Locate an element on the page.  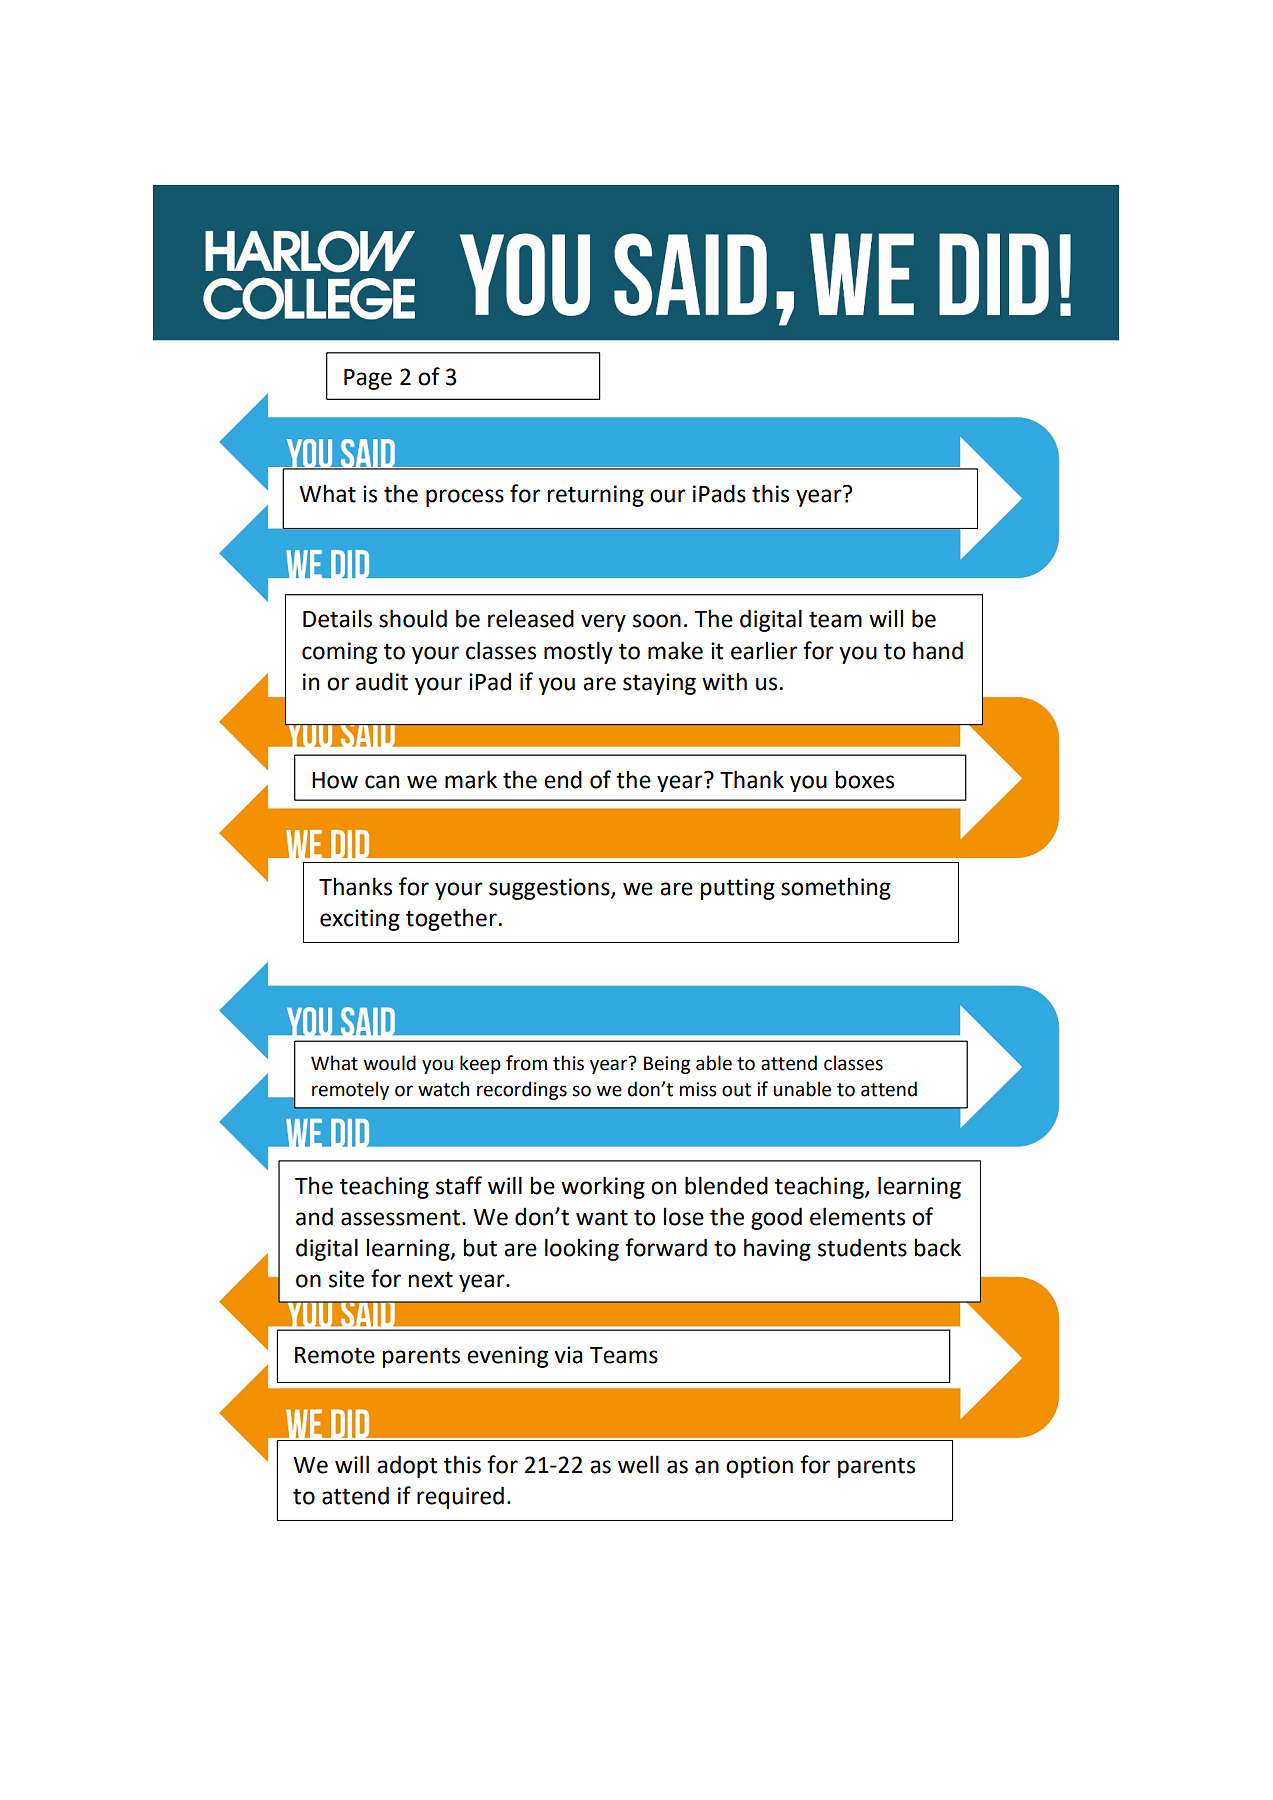
something is located at coordinates (836, 888).
